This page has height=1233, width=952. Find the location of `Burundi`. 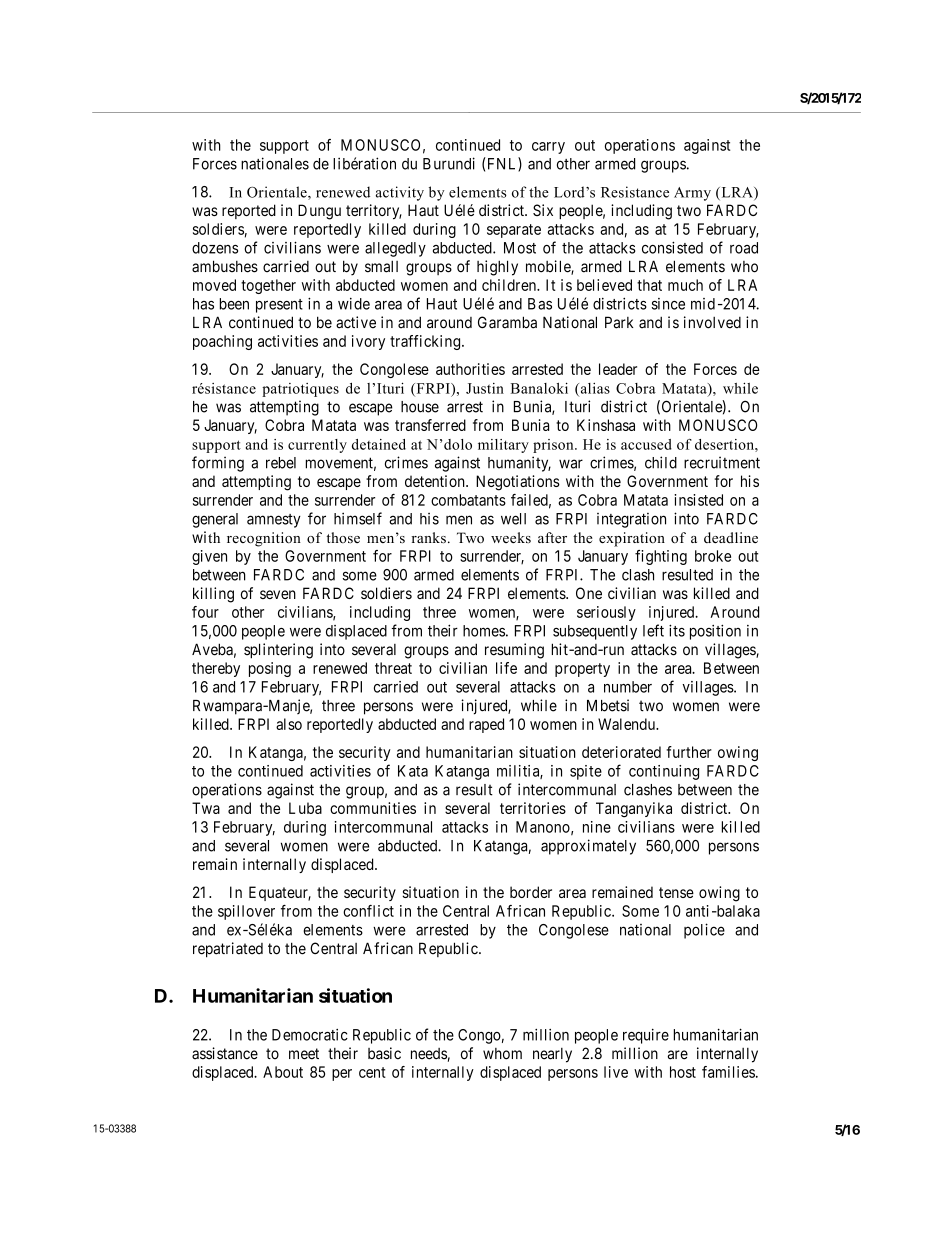

Burundi is located at coordinates (449, 163).
